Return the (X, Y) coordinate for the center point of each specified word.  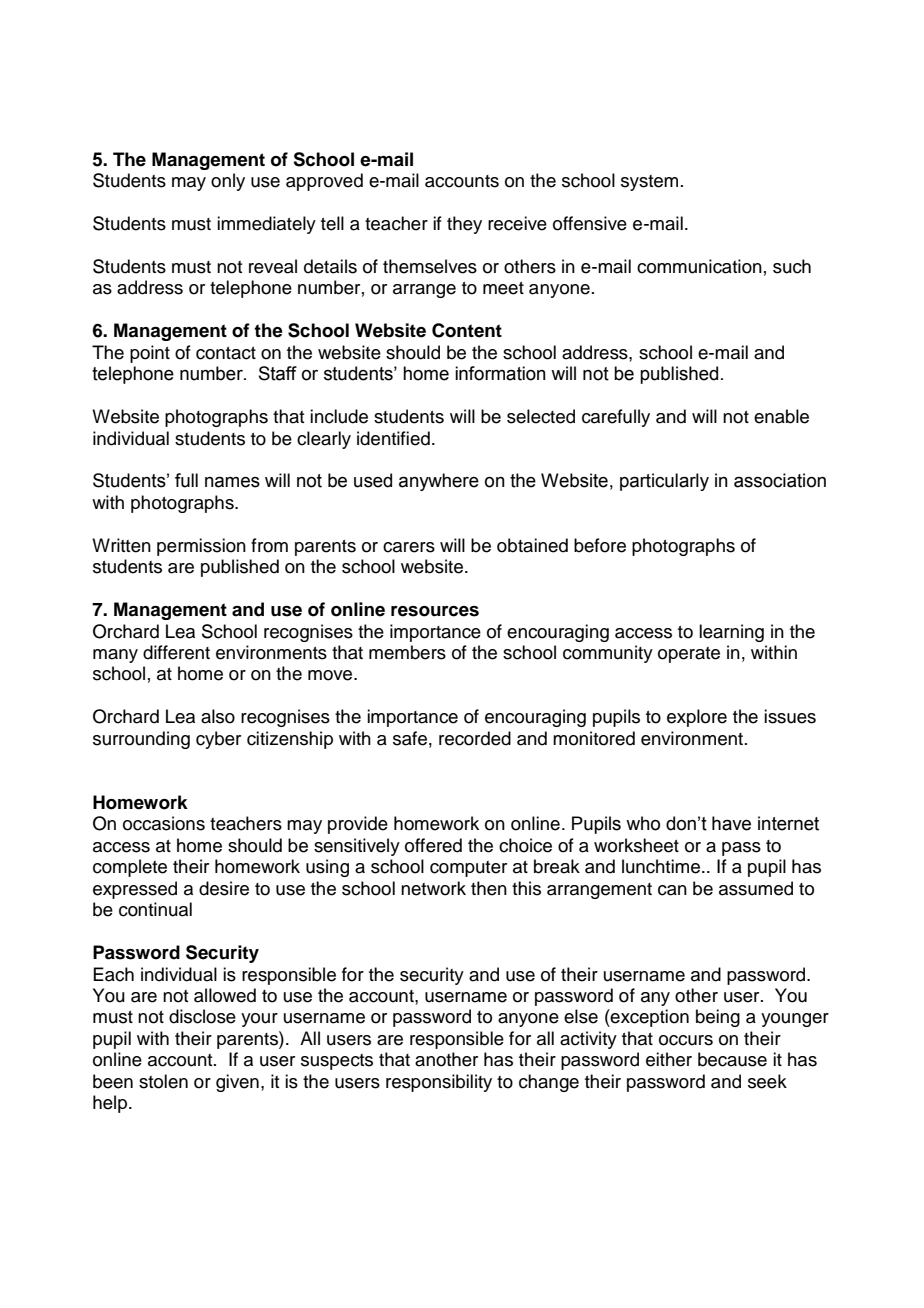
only (228, 182)
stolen (163, 1081)
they (464, 225)
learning (731, 633)
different (176, 652)
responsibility (439, 1083)
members (407, 652)
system (649, 183)
